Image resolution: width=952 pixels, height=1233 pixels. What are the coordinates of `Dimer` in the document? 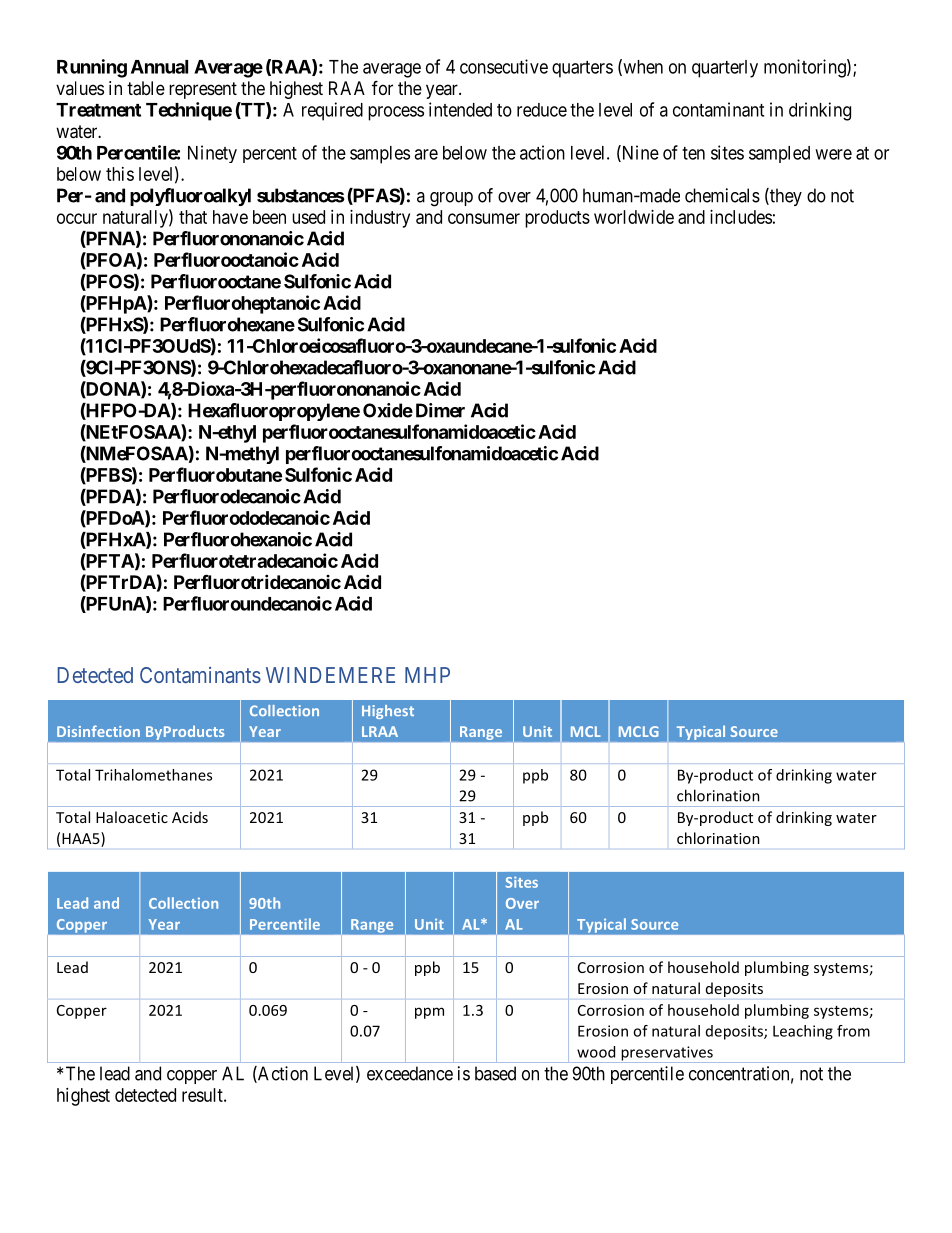 It's located at (440, 410).
